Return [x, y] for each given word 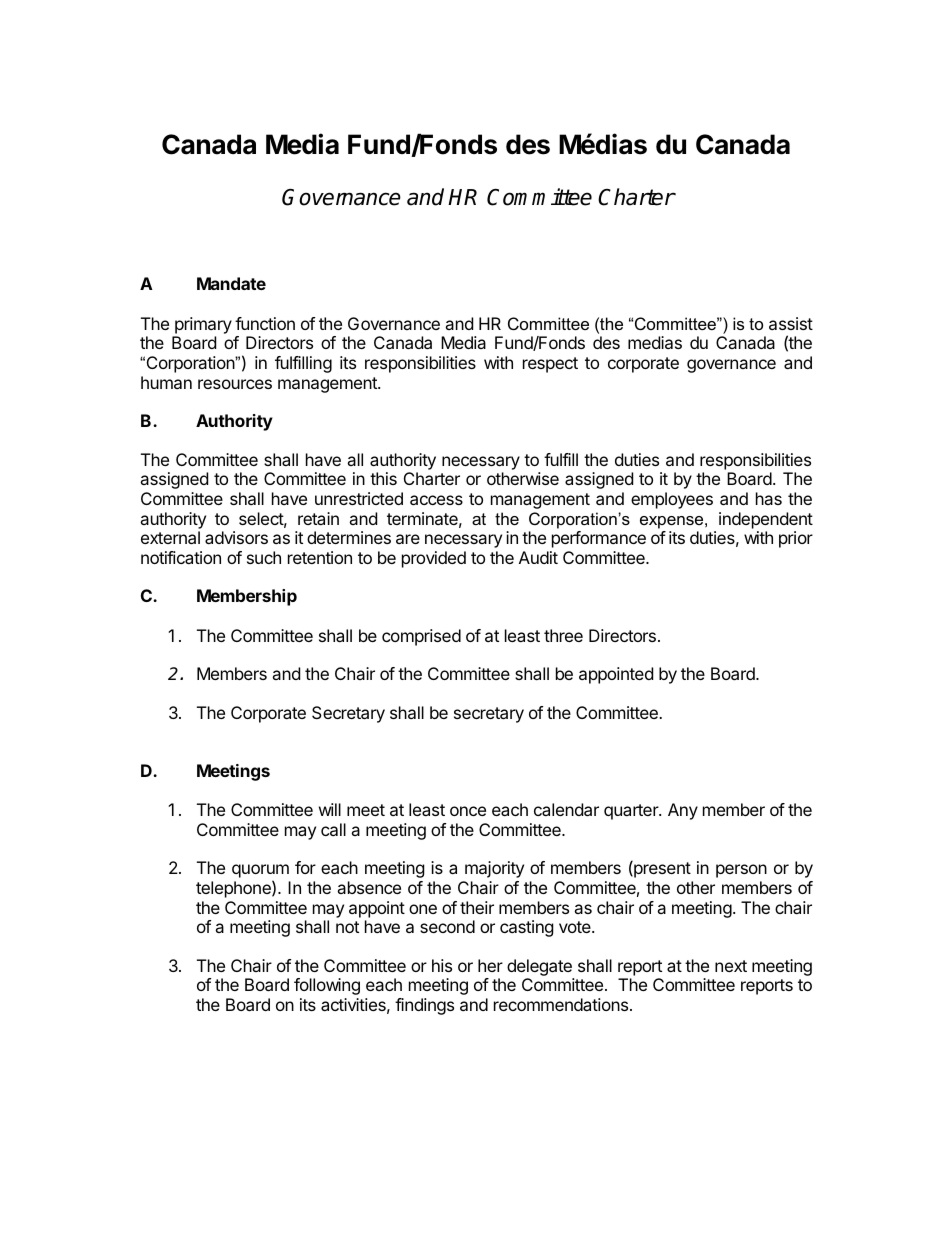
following [327, 986]
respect [550, 365]
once [468, 811]
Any [683, 811]
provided [434, 559]
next [731, 966]
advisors [236, 537]
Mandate [231, 283]
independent [766, 520]
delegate [539, 967]
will [330, 809]
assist [791, 323]
